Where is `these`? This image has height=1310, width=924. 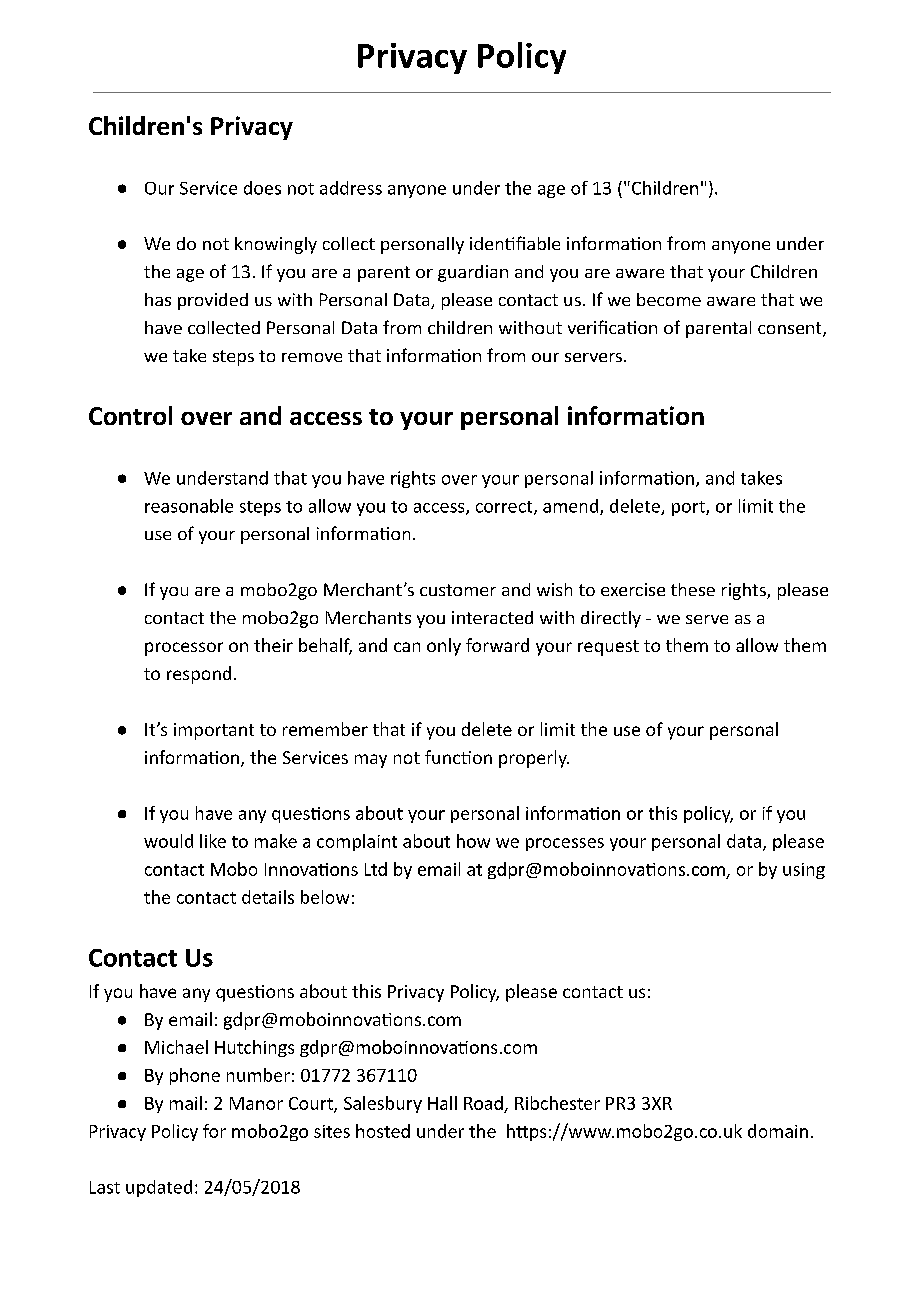
these is located at coordinates (693, 589).
